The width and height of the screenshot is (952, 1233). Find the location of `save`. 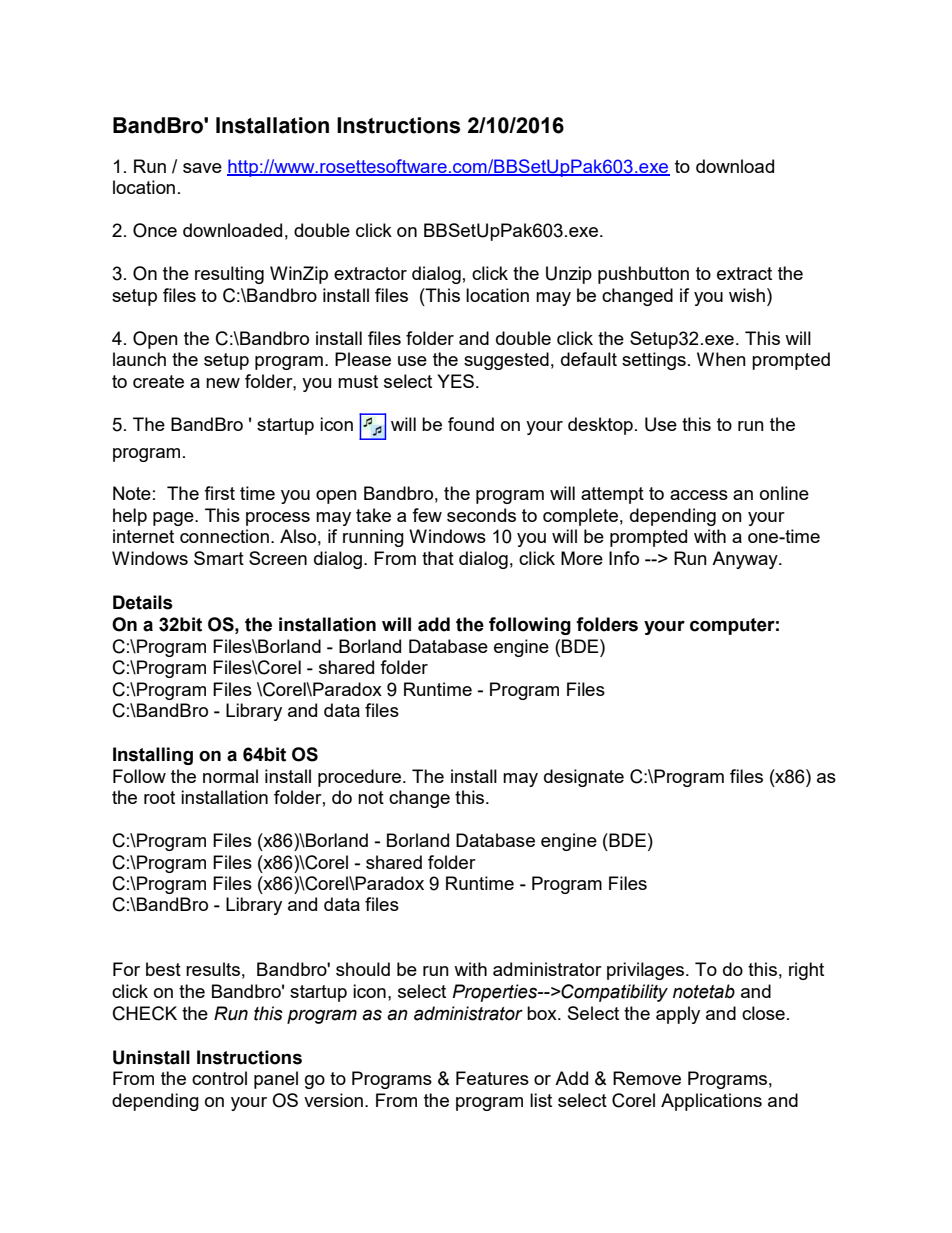

save is located at coordinates (202, 168).
